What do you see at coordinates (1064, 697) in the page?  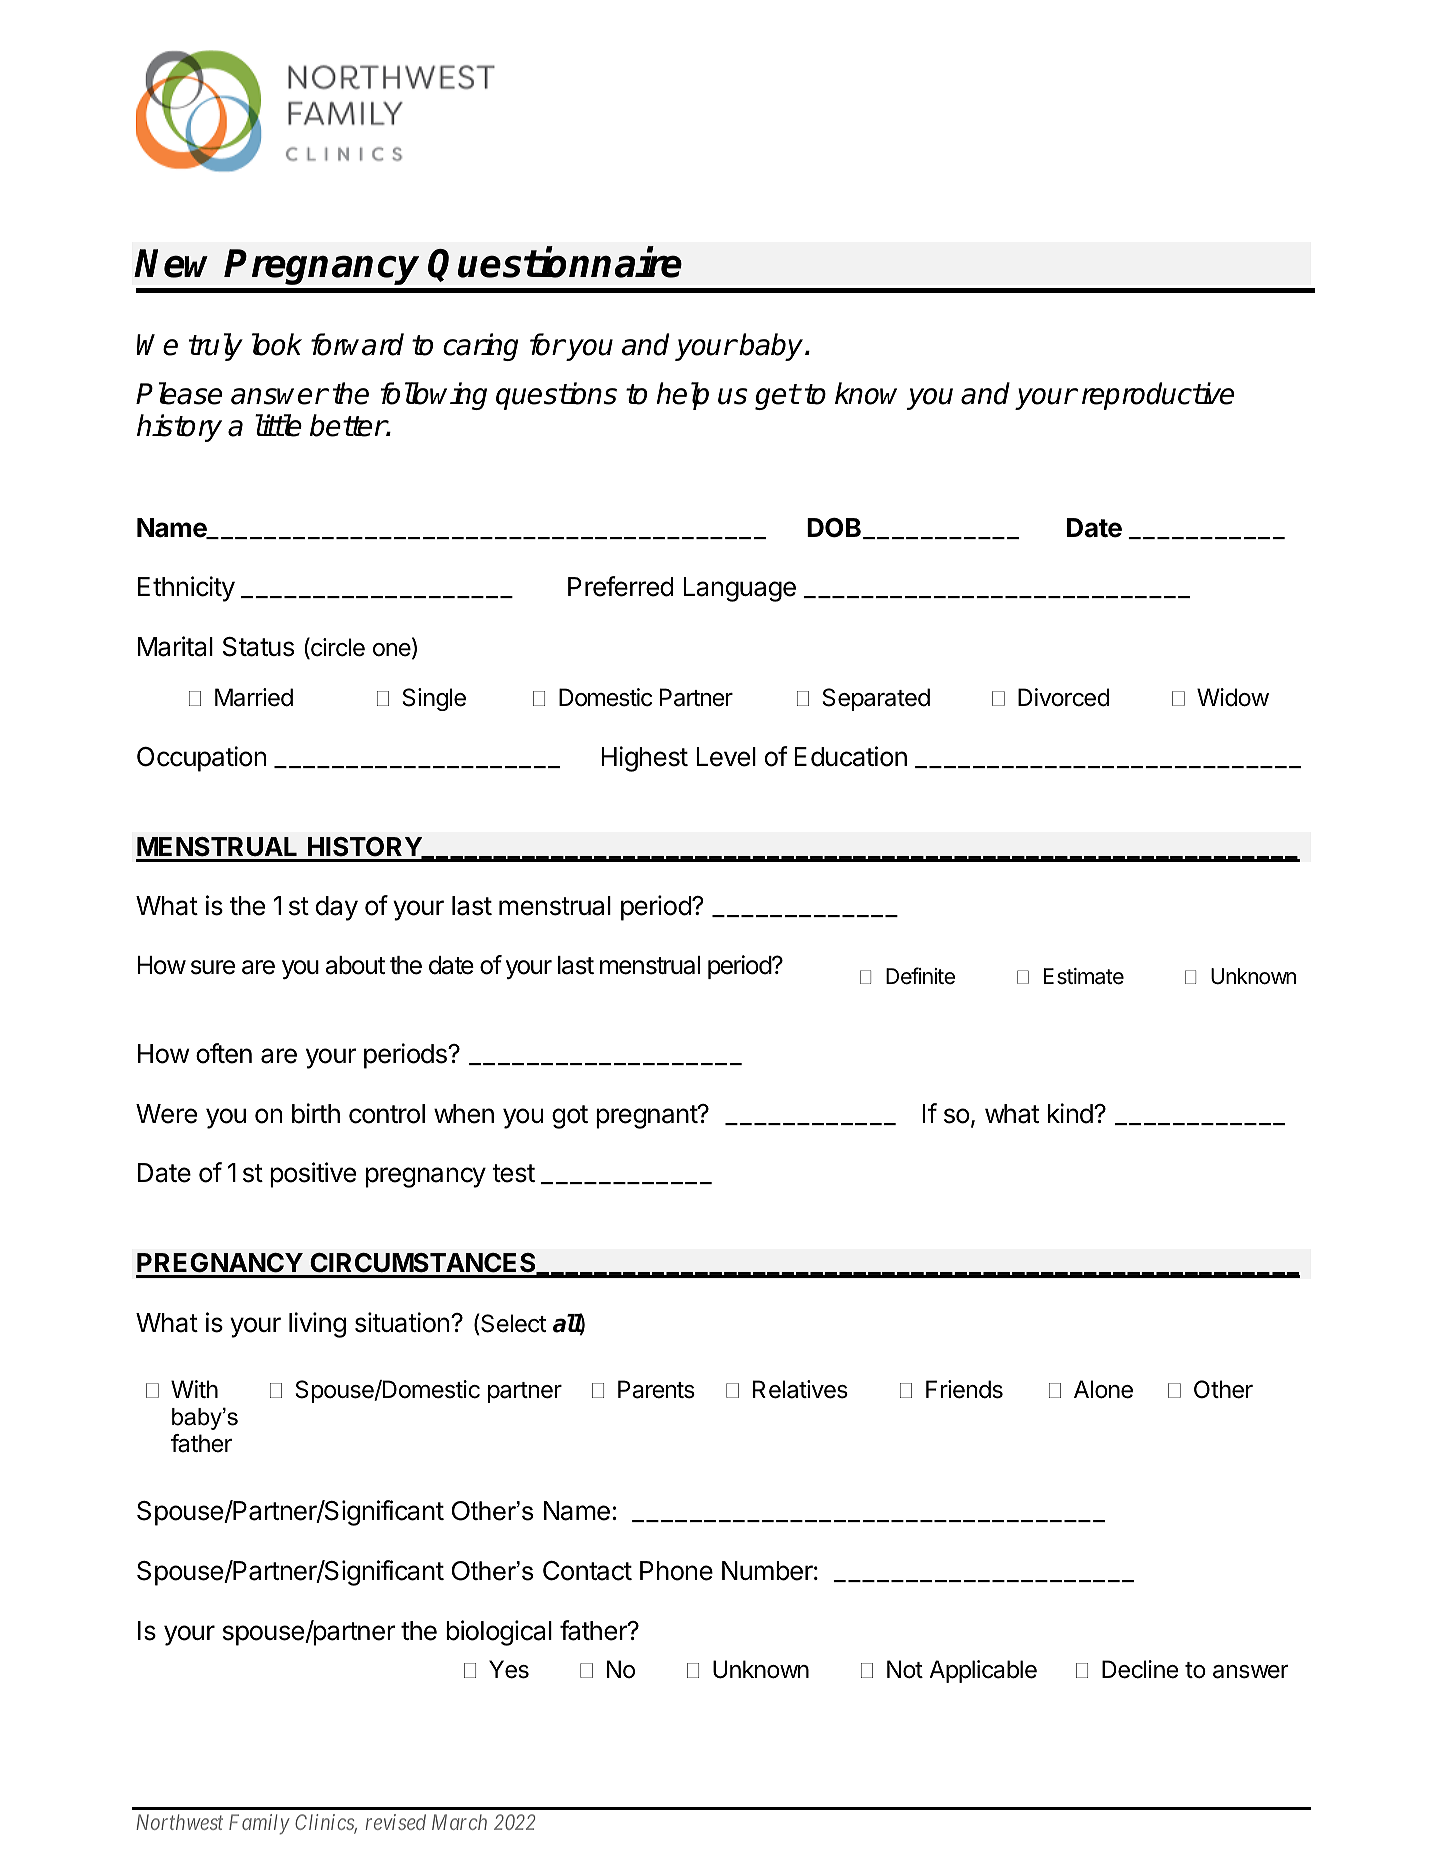 I see `Divorced` at bounding box center [1064, 697].
